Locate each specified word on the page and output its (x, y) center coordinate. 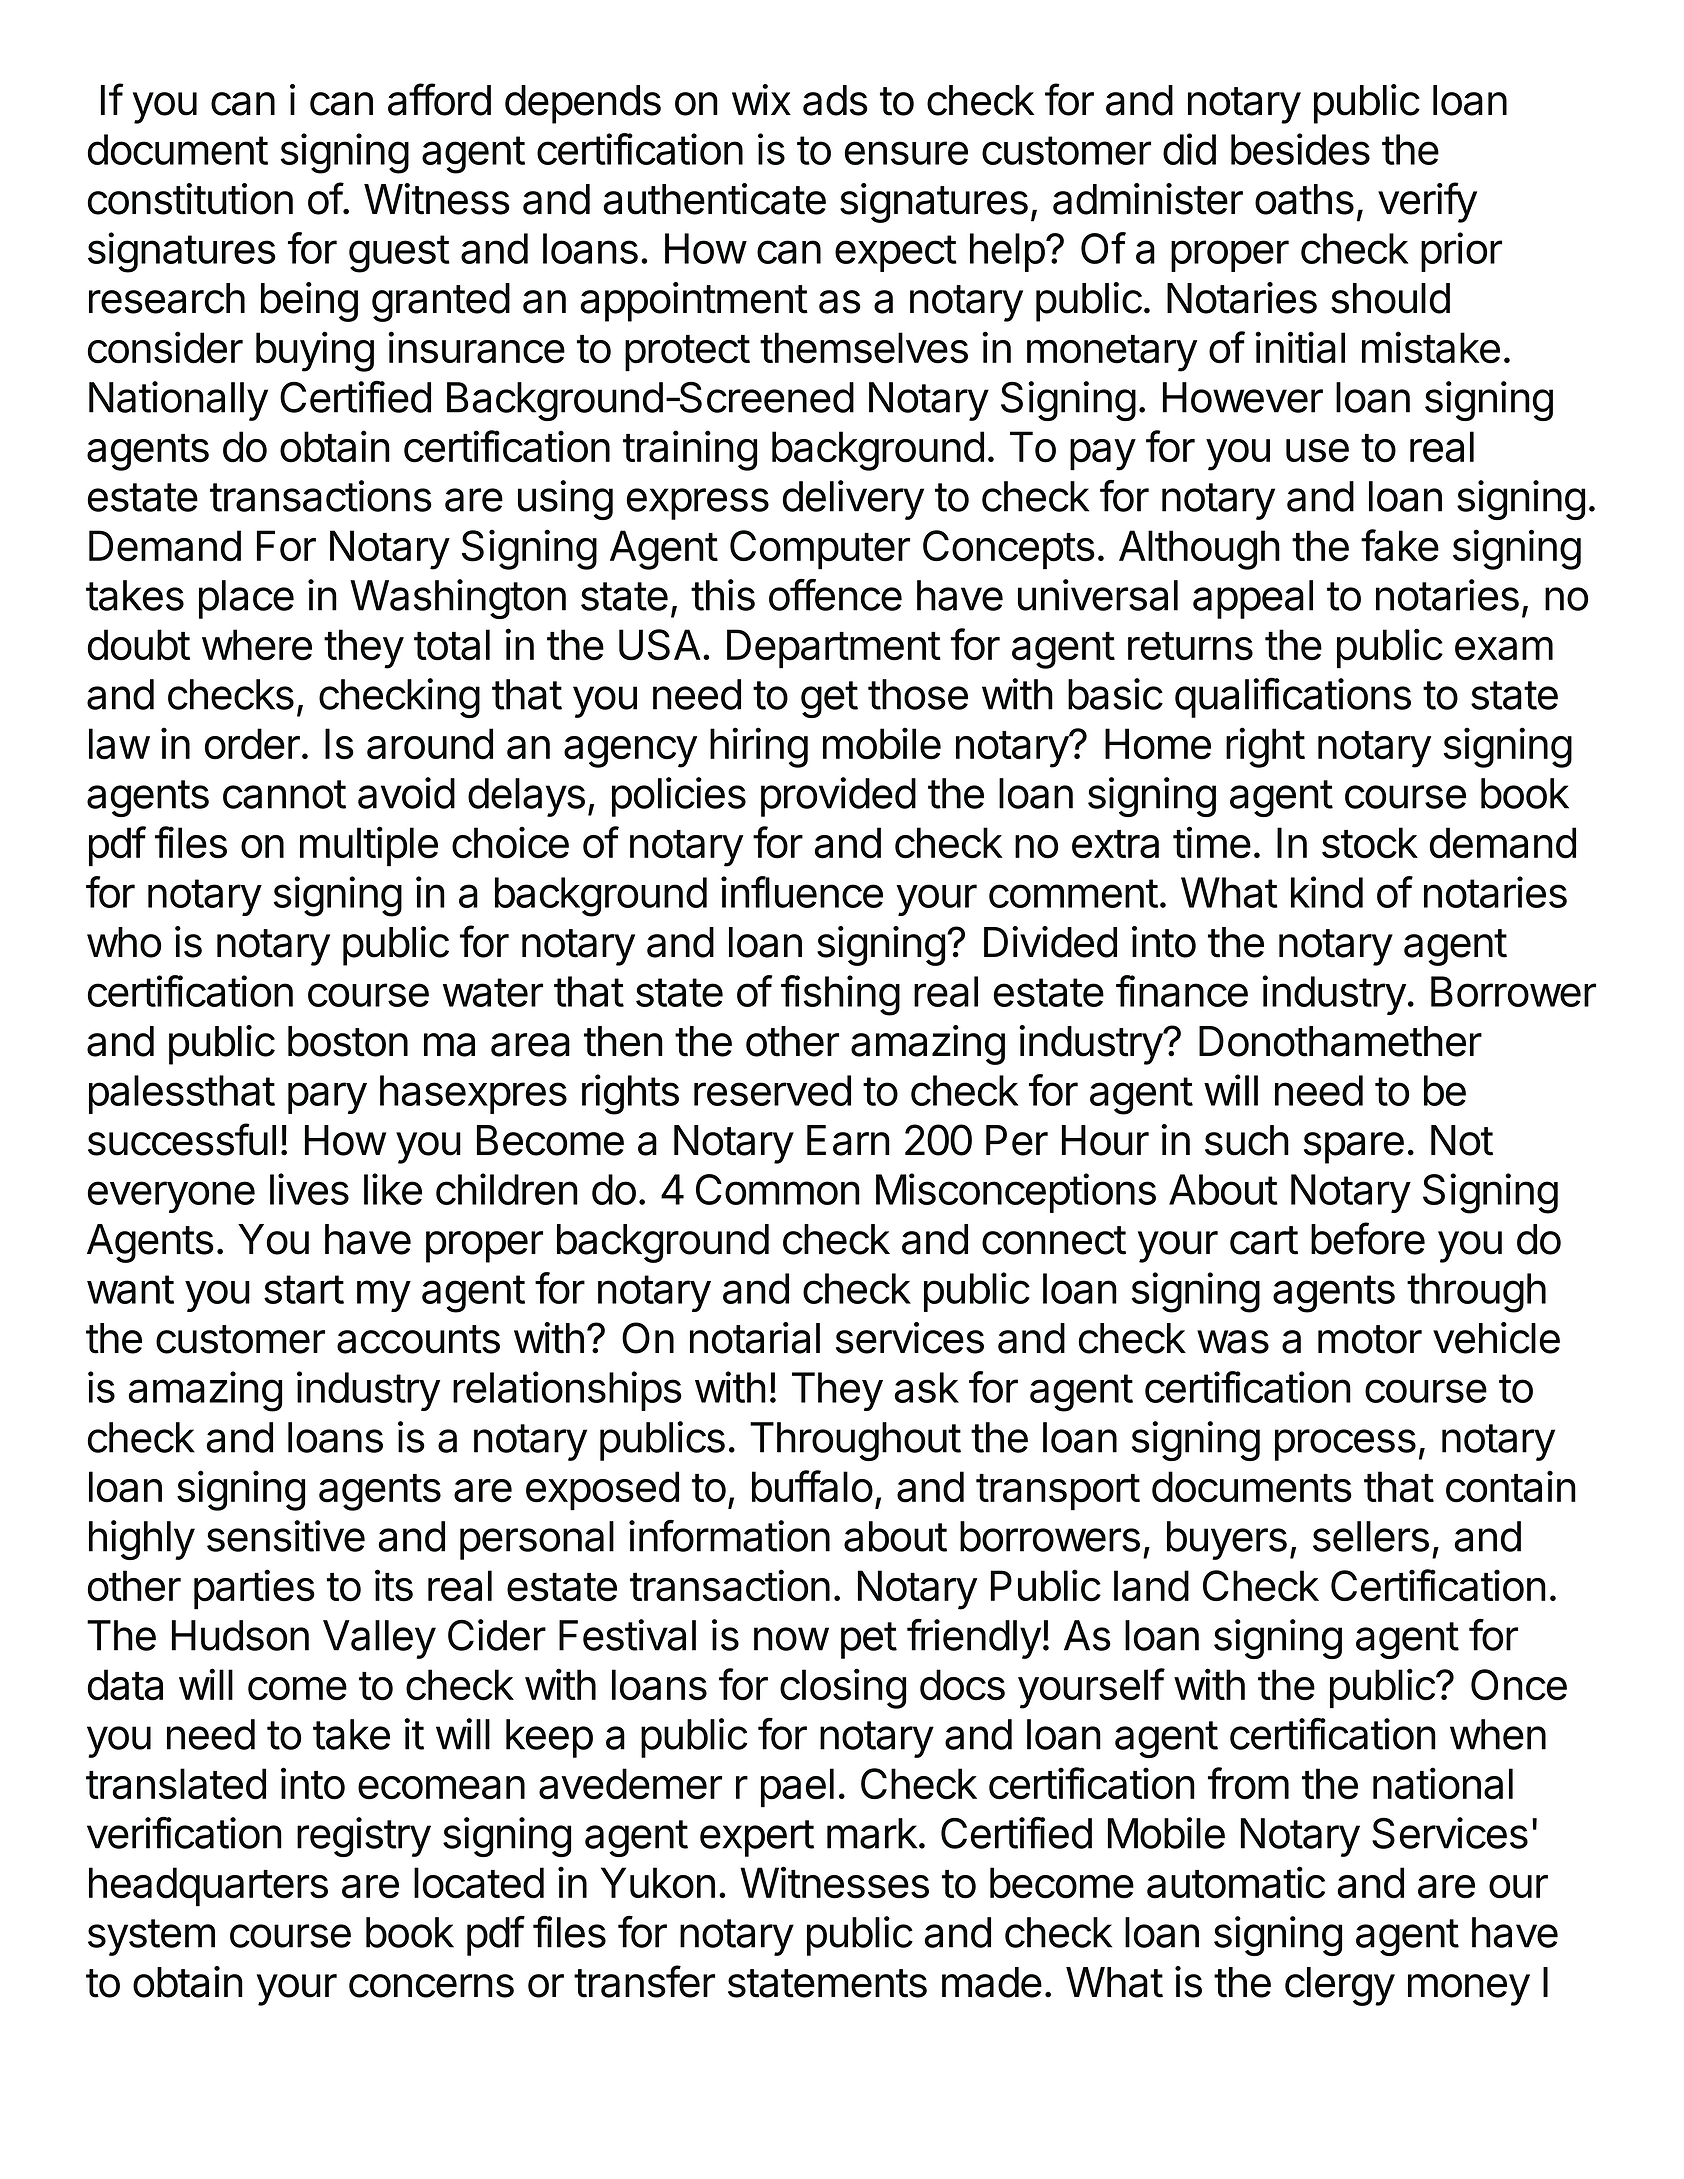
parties (254, 1589)
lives (309, 1189)
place (246, 599)
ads (835, 100)
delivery (853, 500)
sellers (1371, 1536)
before (1368, 1238)
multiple (369, 846)
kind (1327, 892)
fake (1400, 545)
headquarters (208, 1887)
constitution (190, 199)
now (791, 1639)
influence (802, 892)
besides (1300, 149)
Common (778, 1189)
